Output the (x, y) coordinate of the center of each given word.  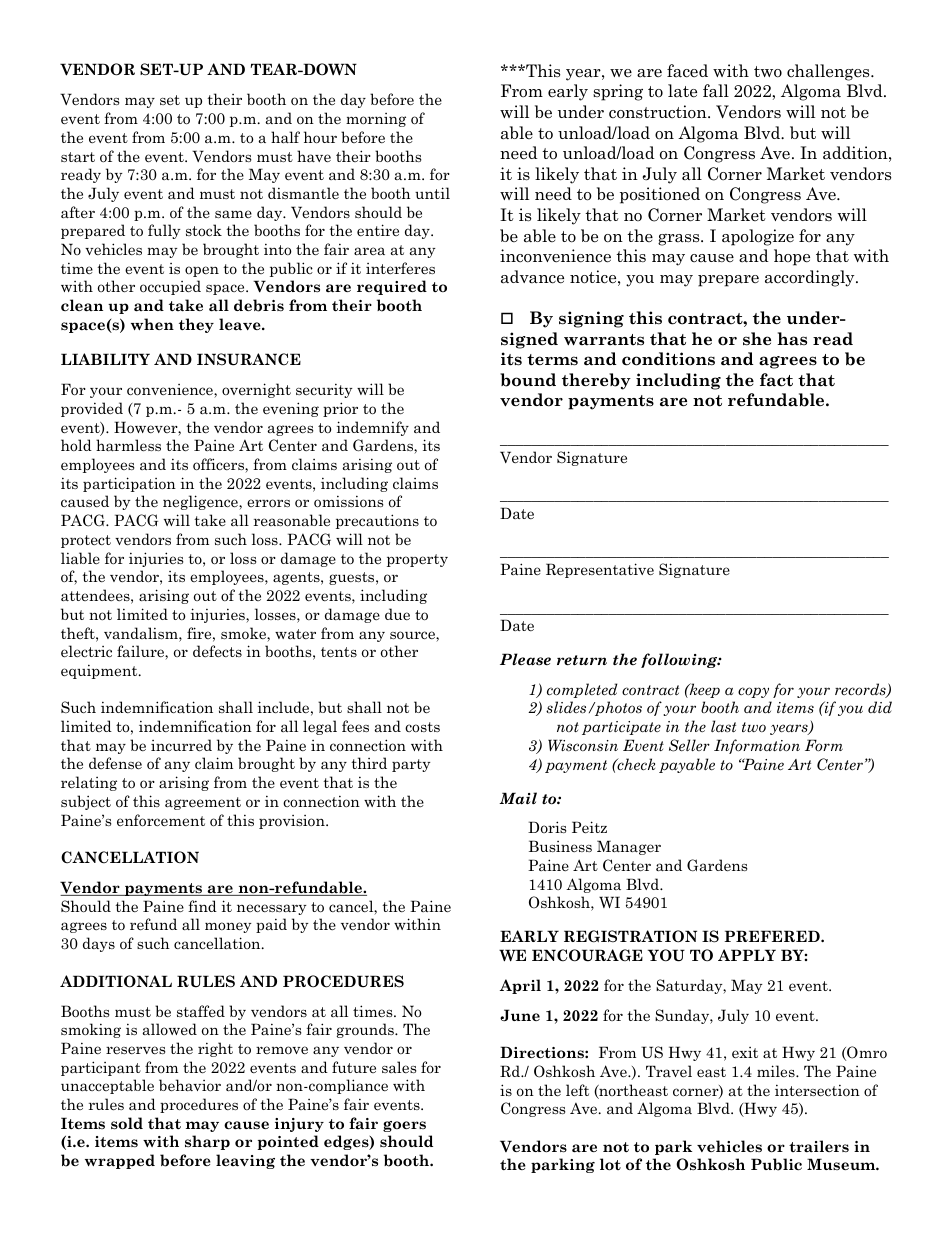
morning (376, 120)
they (196, 325)
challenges (829, 72)
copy (753, 692)
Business (560, 846)
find (202, 906)
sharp (207, 1142)
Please (525, 659)
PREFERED (773, 936)
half (285, 137)
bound (528, 380)
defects (217, 651)
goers (404, 1126)
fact (776, 380)
